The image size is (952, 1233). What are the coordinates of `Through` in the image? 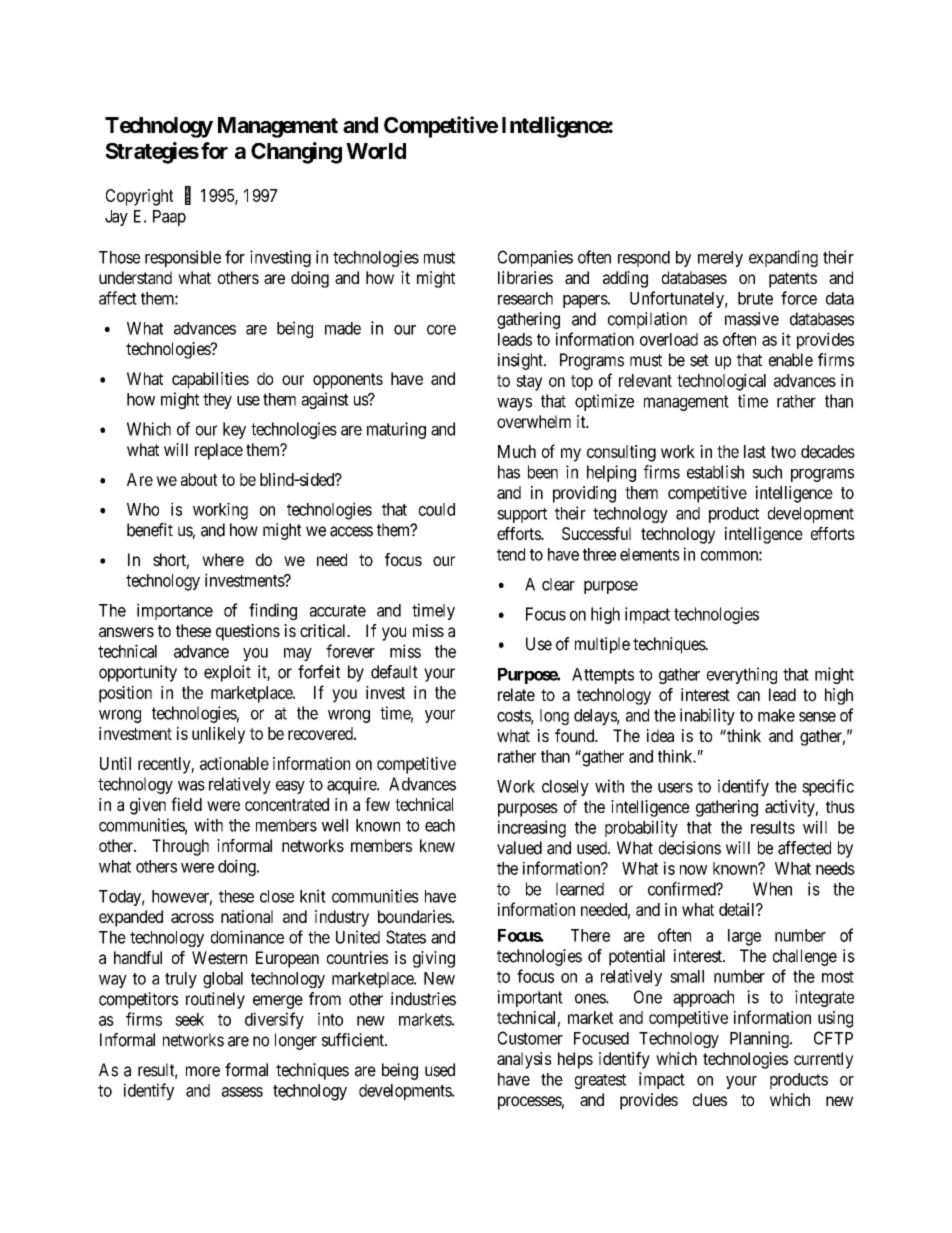 It's located at (180, 847).
